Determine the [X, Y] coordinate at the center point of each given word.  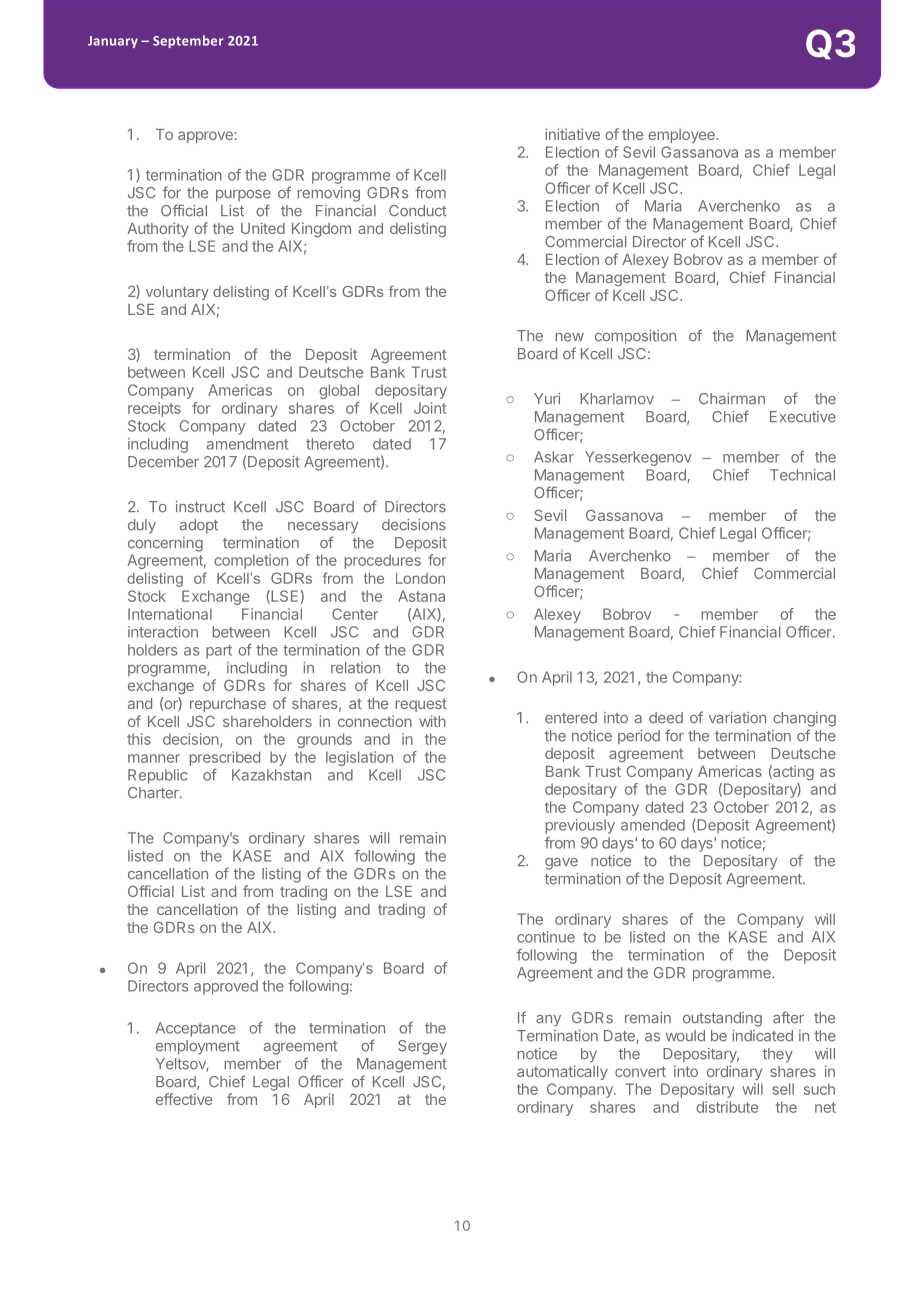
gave [561, 864]
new [570, 337]
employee [682, 136]
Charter [154, 793]
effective [184, 1099]
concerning [165, 544]
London [420, 578]
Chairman [732, 399]
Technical [802, 475]
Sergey [422, 1047]
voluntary [177, 293]
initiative [572, 134]
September [188, 41]
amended [653, 825]
